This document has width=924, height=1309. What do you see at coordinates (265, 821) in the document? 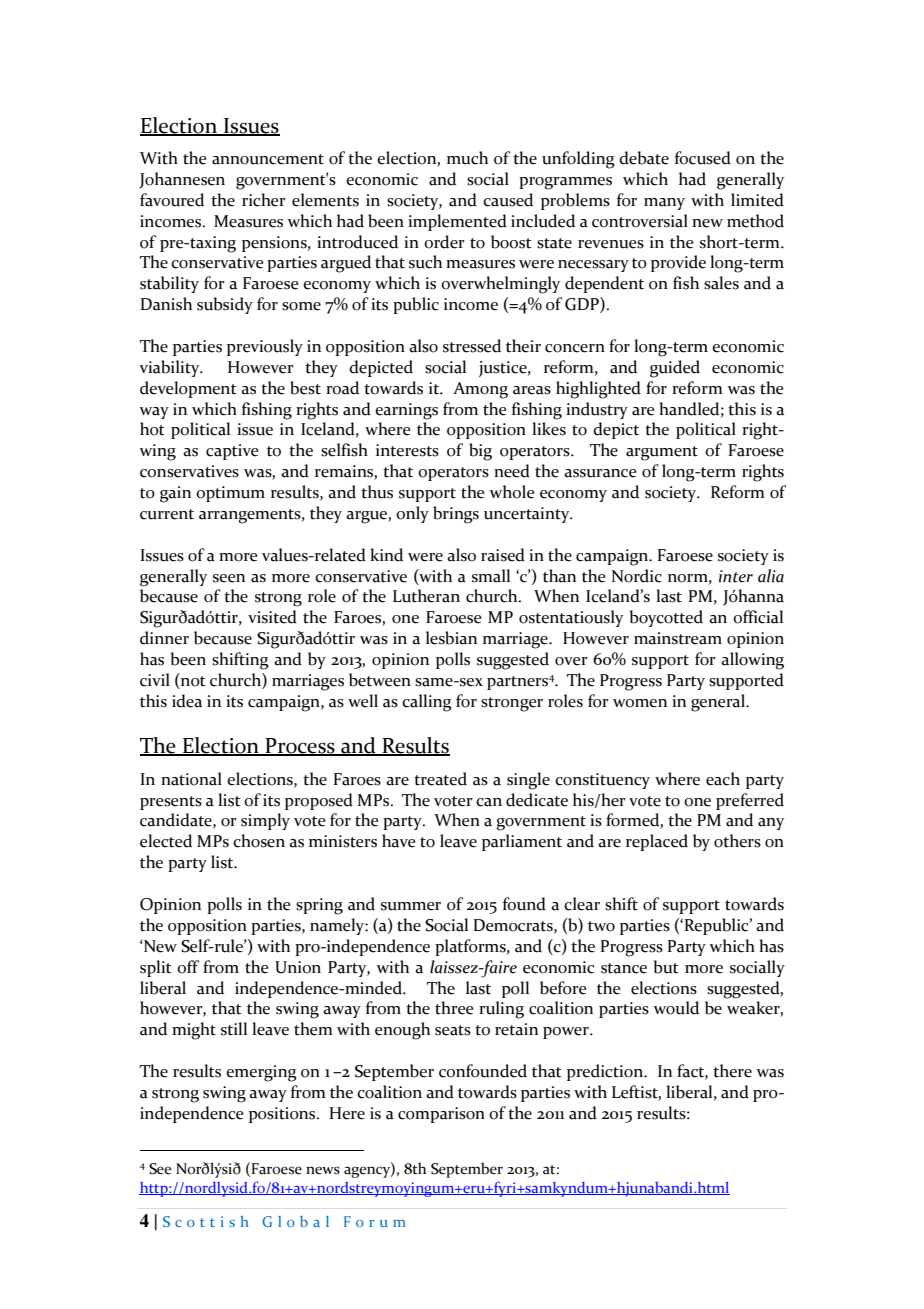
I see `simply` at bounding box center [265, 821].
